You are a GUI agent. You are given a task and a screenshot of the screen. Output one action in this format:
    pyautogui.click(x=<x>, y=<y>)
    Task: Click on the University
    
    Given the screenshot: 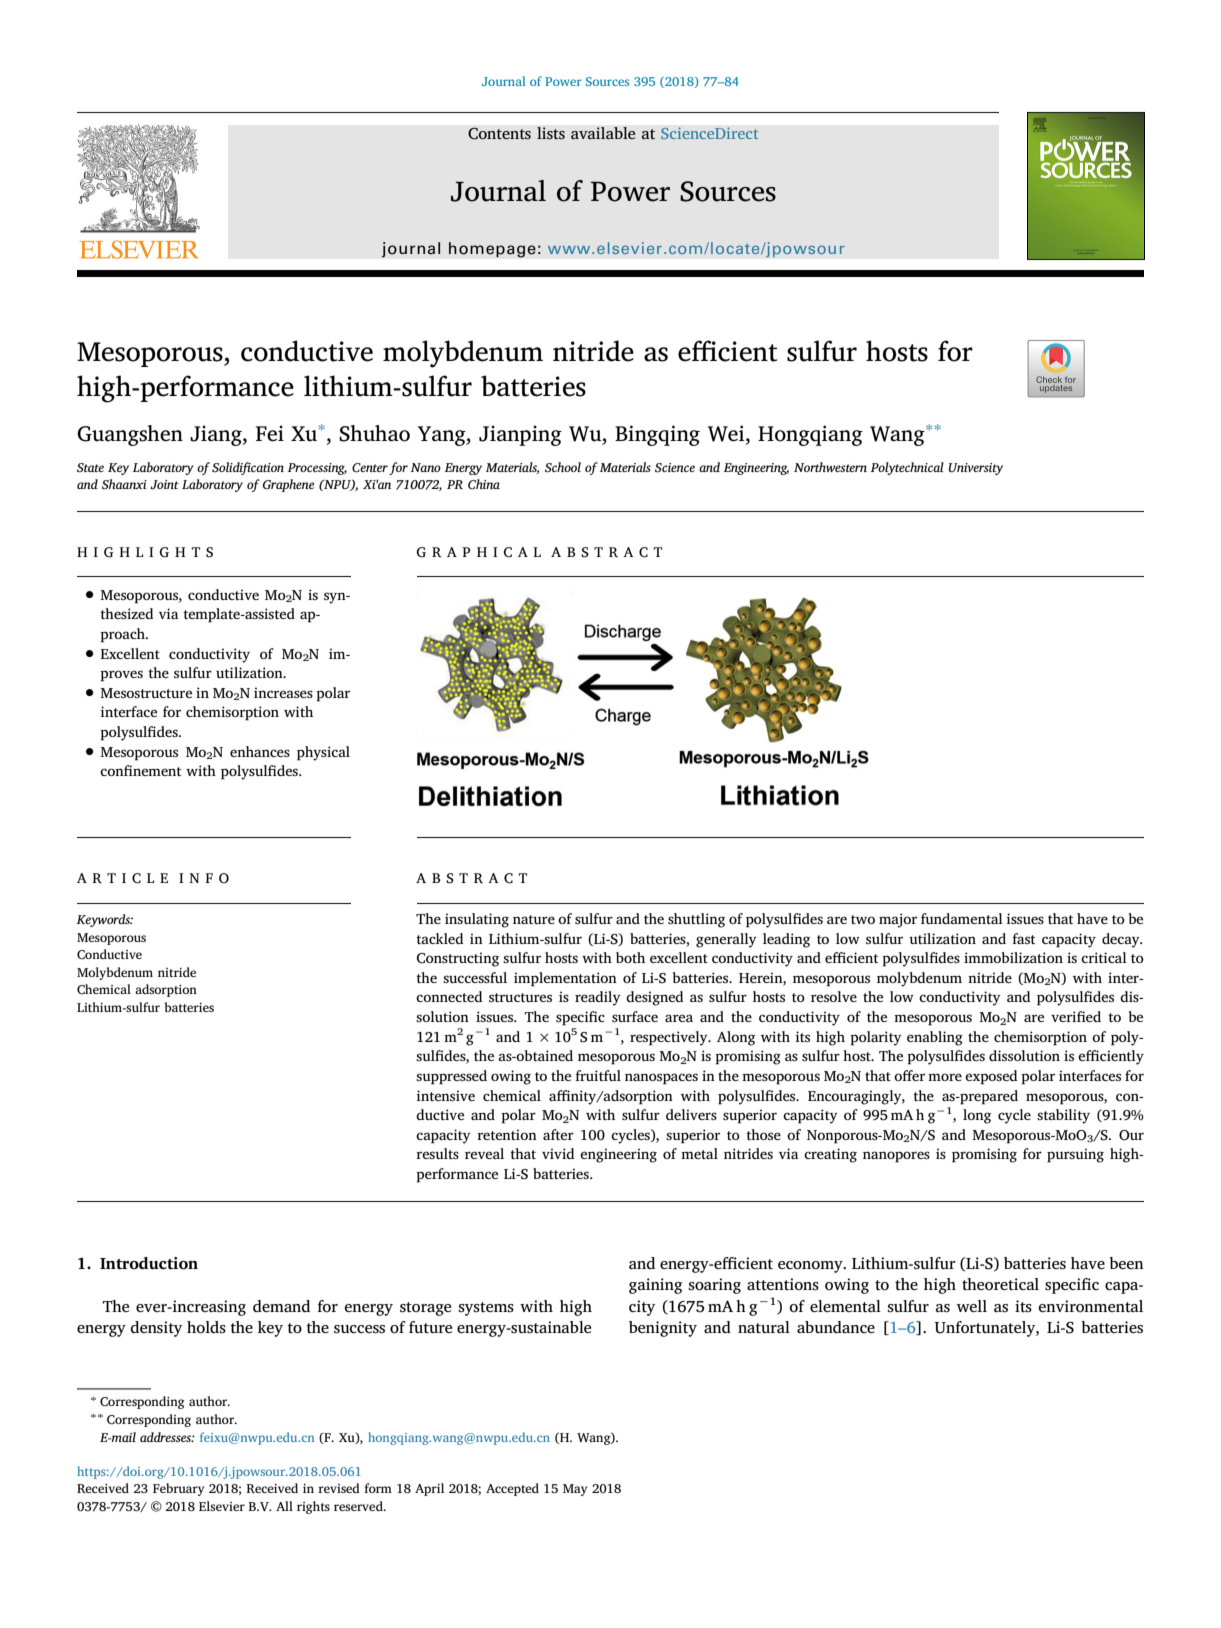 What is the action you would take?
    pyautogui.click(x=975, y=469)
